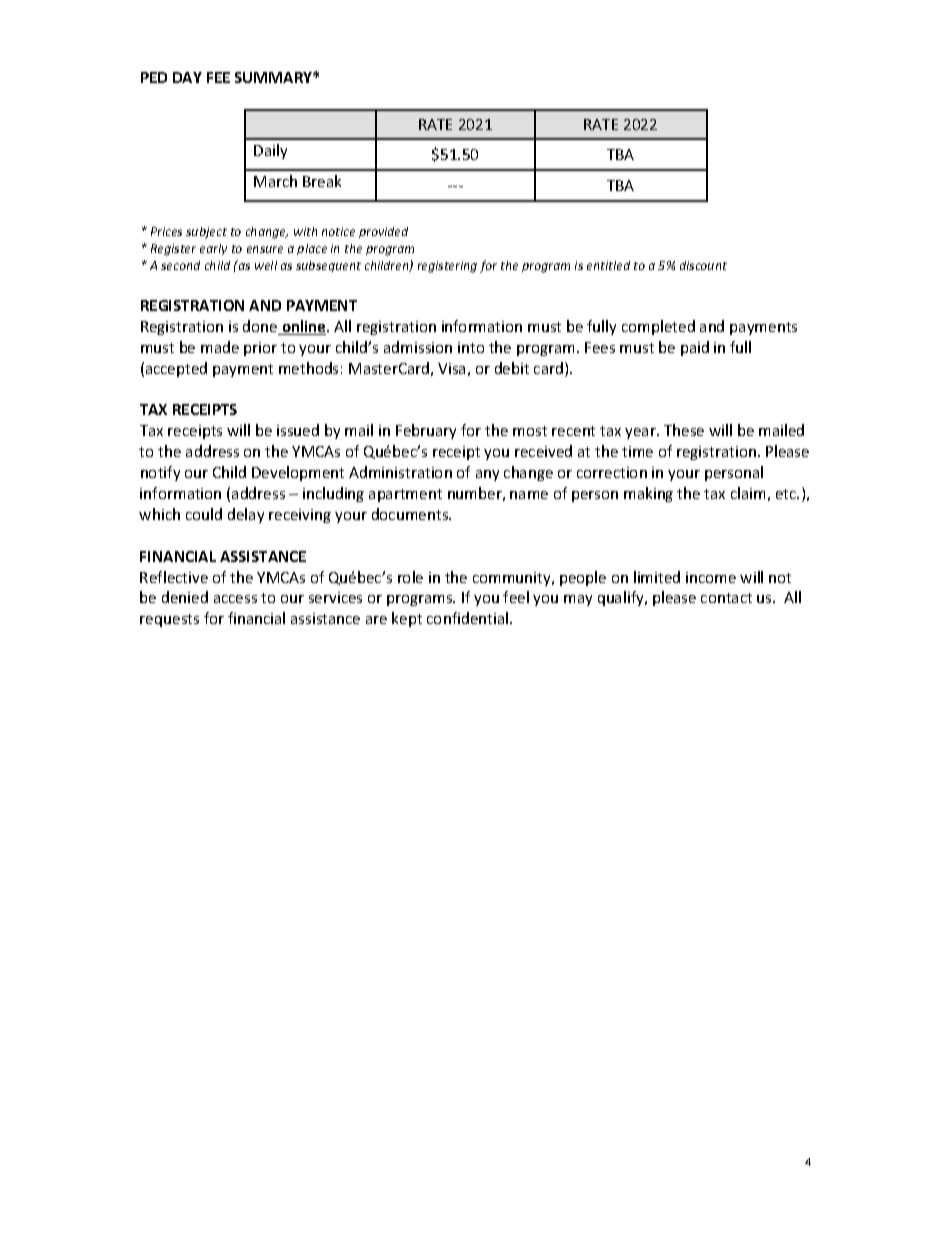 This page has width=952, height=1233. What do you see at coordinates (235, 599) in the page?
I see `access` at bounding box center [235, 599].
